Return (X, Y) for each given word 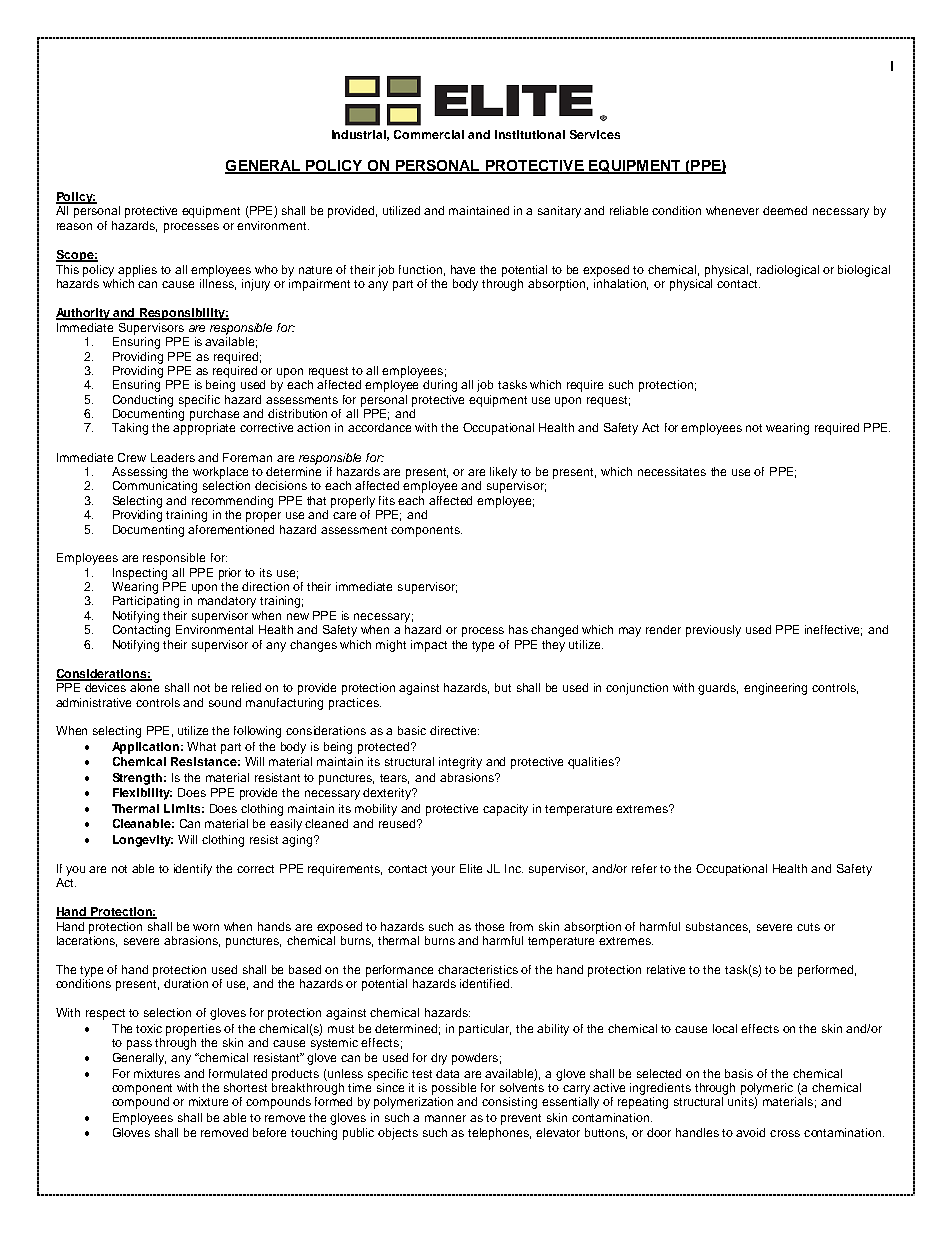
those (489, 926)
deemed (785, 210)
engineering (775, 689)
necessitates (672, 471)
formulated (238, 1073)
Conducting (143, 401)
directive (454, 730)
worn (206, 927)
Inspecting (140, 574)
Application (145, 748)
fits (387, 500)
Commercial (429, 134)
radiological (788, 271)
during (440, 386)
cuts (808, 927)
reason (74, 226)
